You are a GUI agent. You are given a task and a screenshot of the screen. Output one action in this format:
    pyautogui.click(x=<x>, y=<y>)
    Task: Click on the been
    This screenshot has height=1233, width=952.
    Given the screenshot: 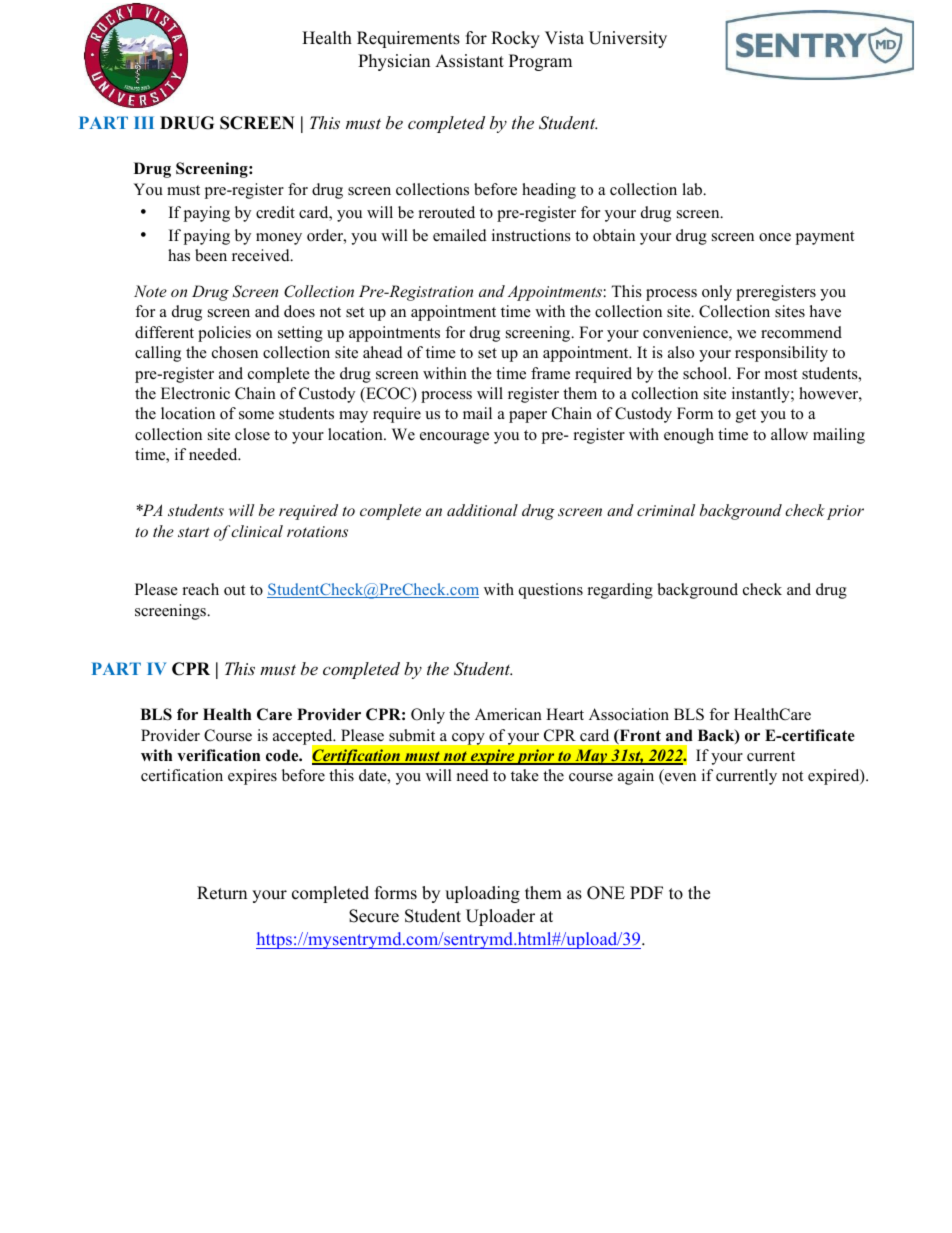 What is the action you would take?
    pyautogui.click(x=211, y=255)
